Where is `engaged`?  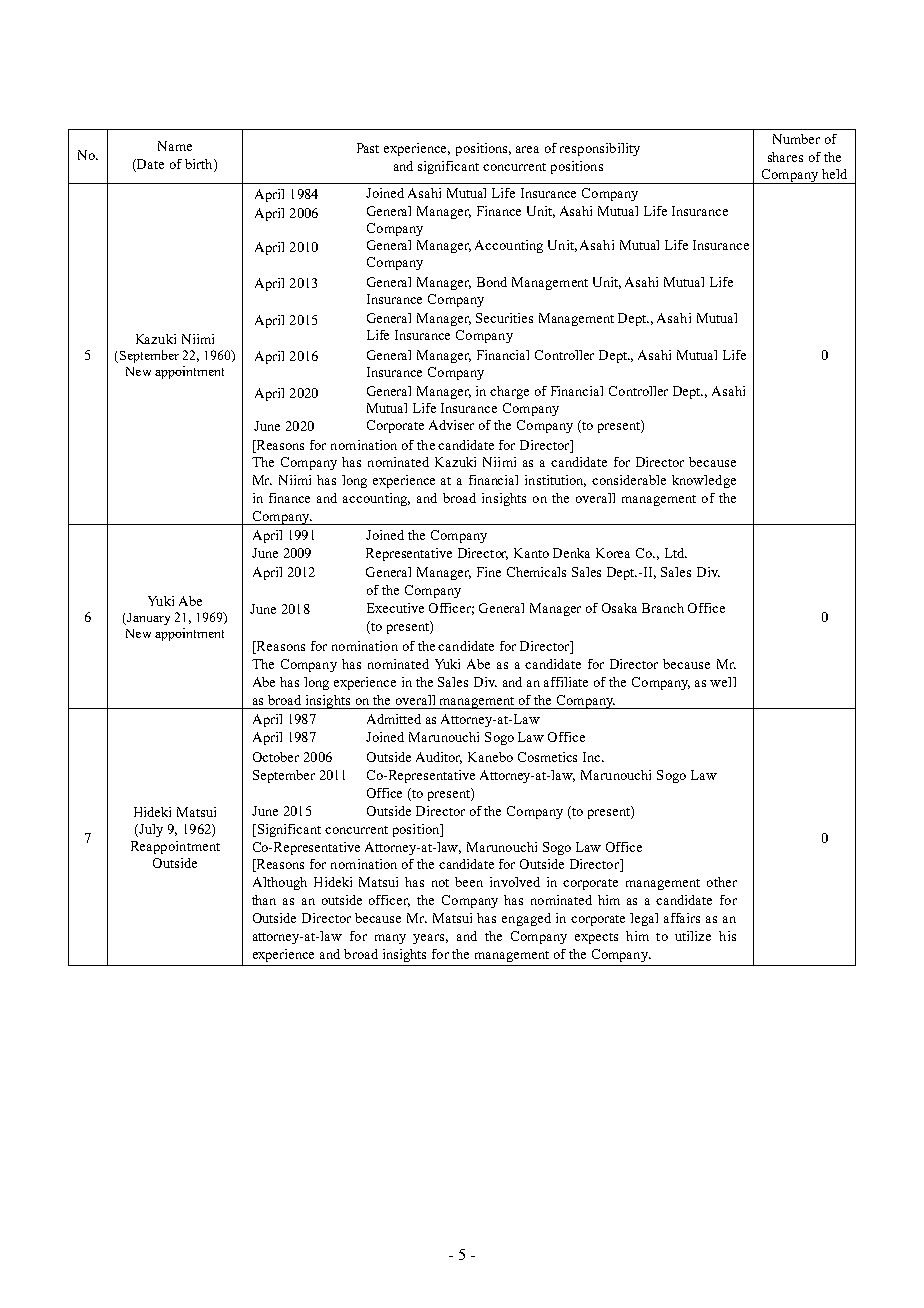 engaged is located at coordinates (526, 919).
